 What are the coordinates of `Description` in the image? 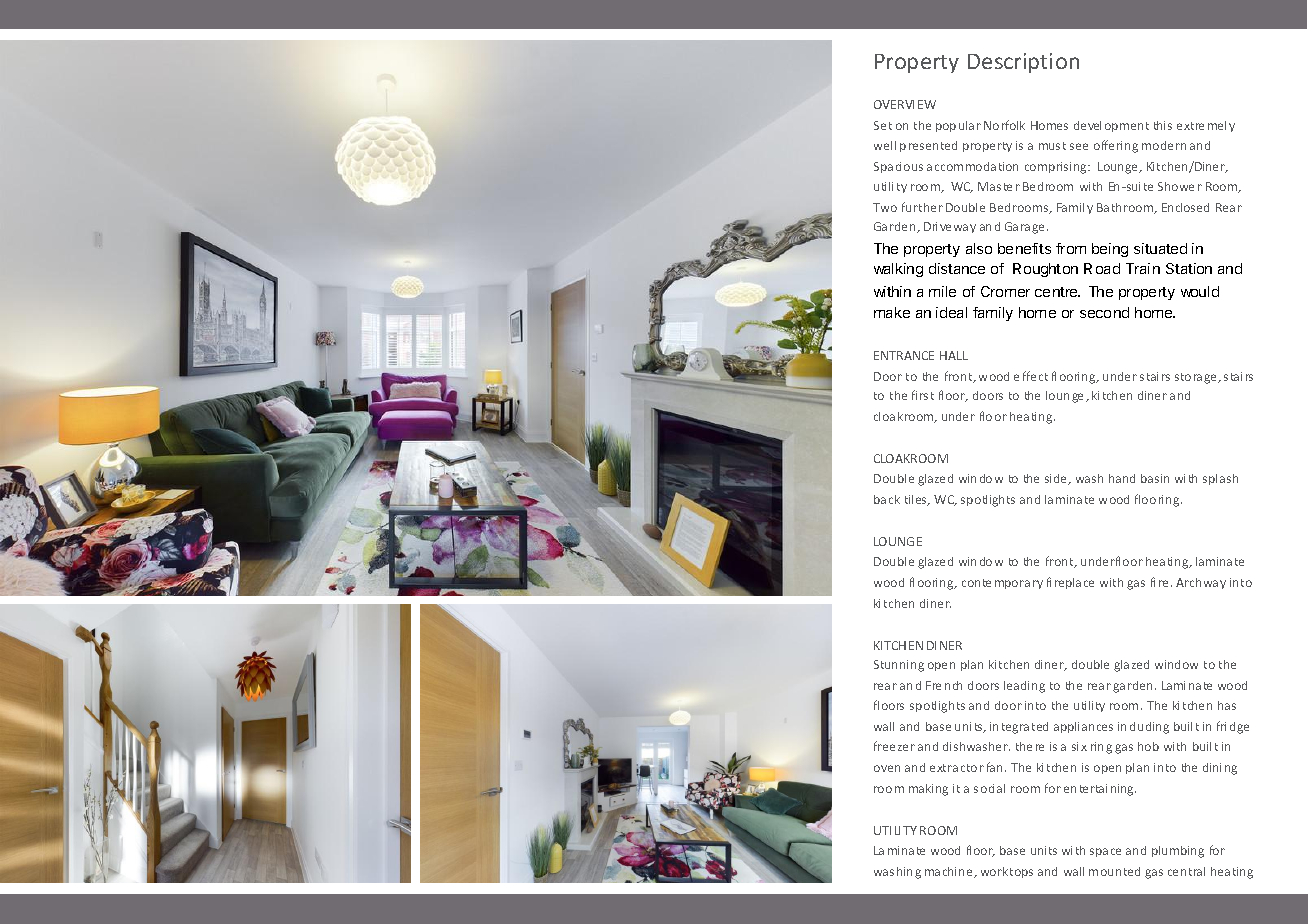 It's located at (1023, 63).
